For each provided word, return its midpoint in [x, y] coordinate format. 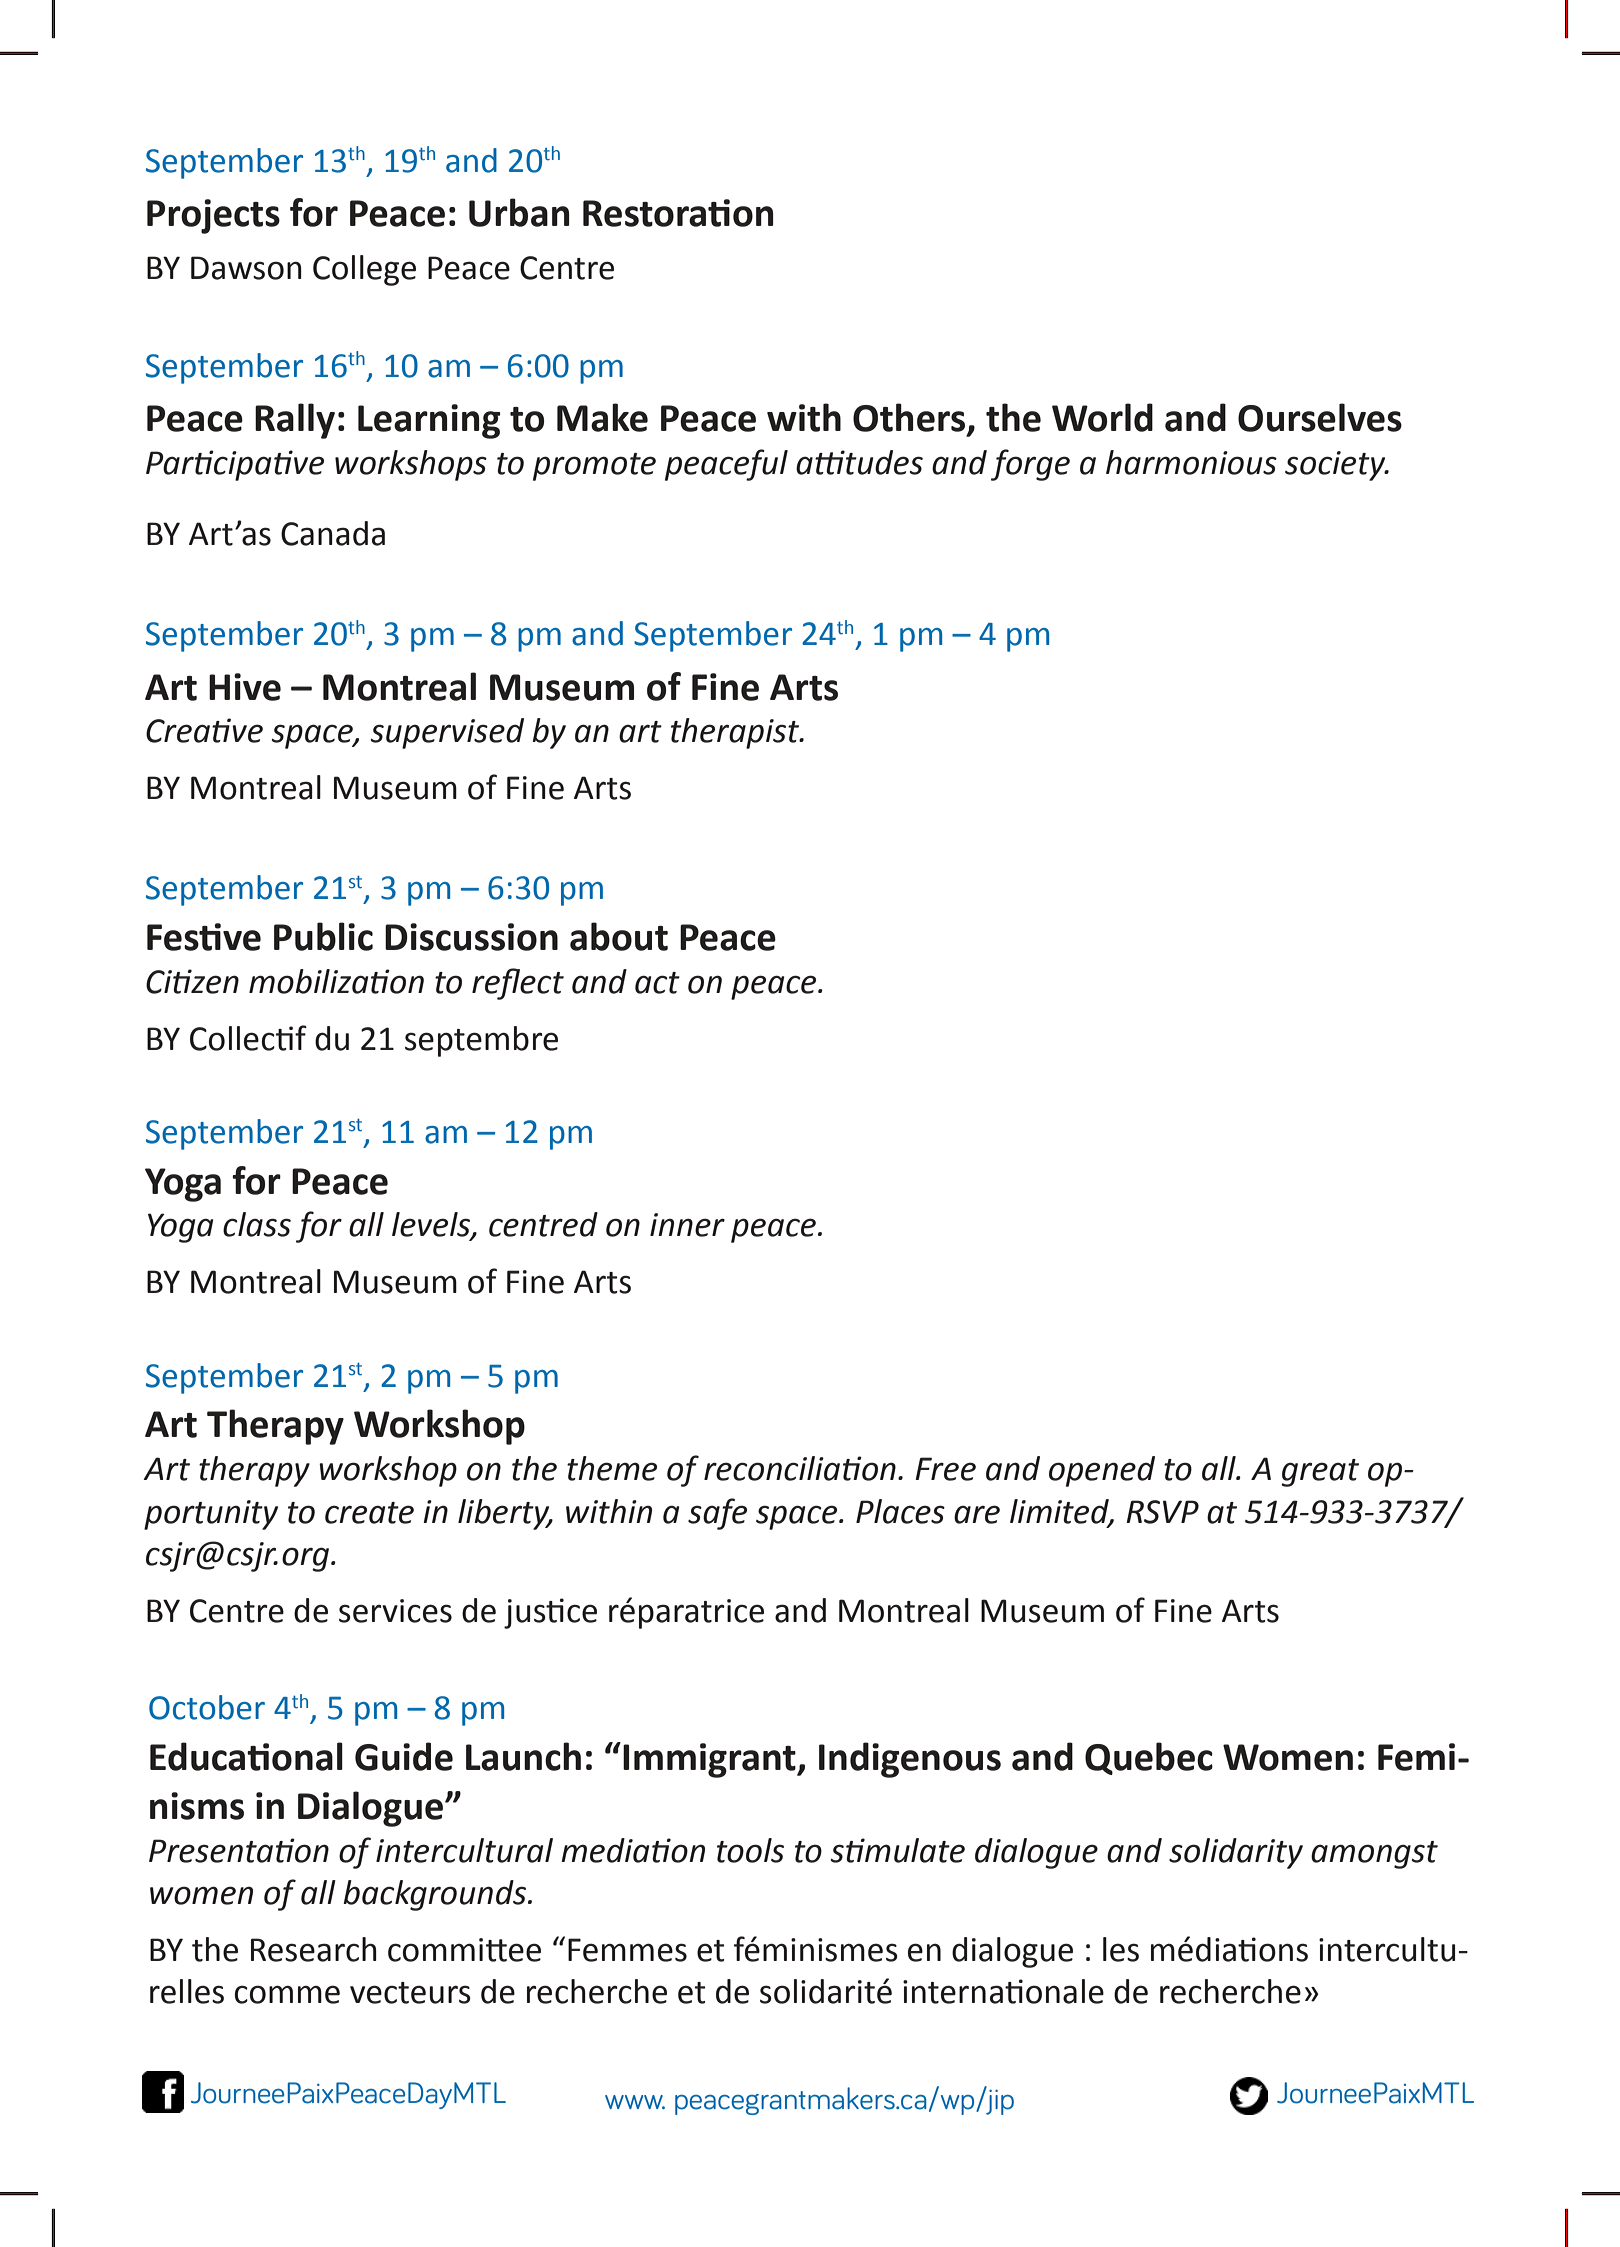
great [1320, 1473]
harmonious [1191, 462]
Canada [333, 533]
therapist [736, 733]
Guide [404, 1756]
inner [687, 1225]
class [257, 1224]
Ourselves [1320, 417]
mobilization [336, 981]
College [364, 270]
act [657, 983]
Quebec [1149, 1758]
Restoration [678, 213]
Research [314, 1949]
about [619, 936]
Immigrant [710, 1760]
